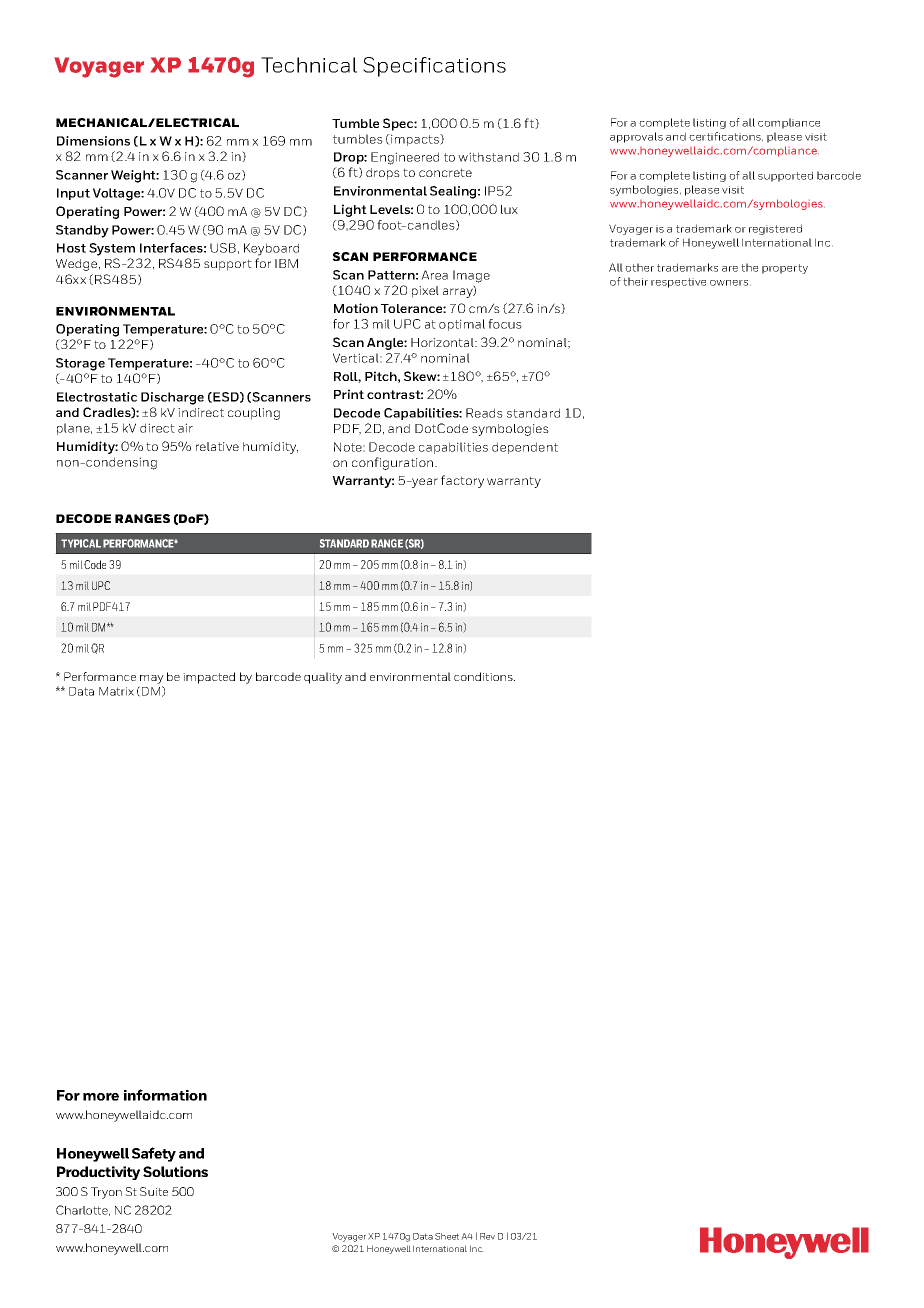 This document has width=924, height=1308. I want to click on information, so click(165, 1095).
